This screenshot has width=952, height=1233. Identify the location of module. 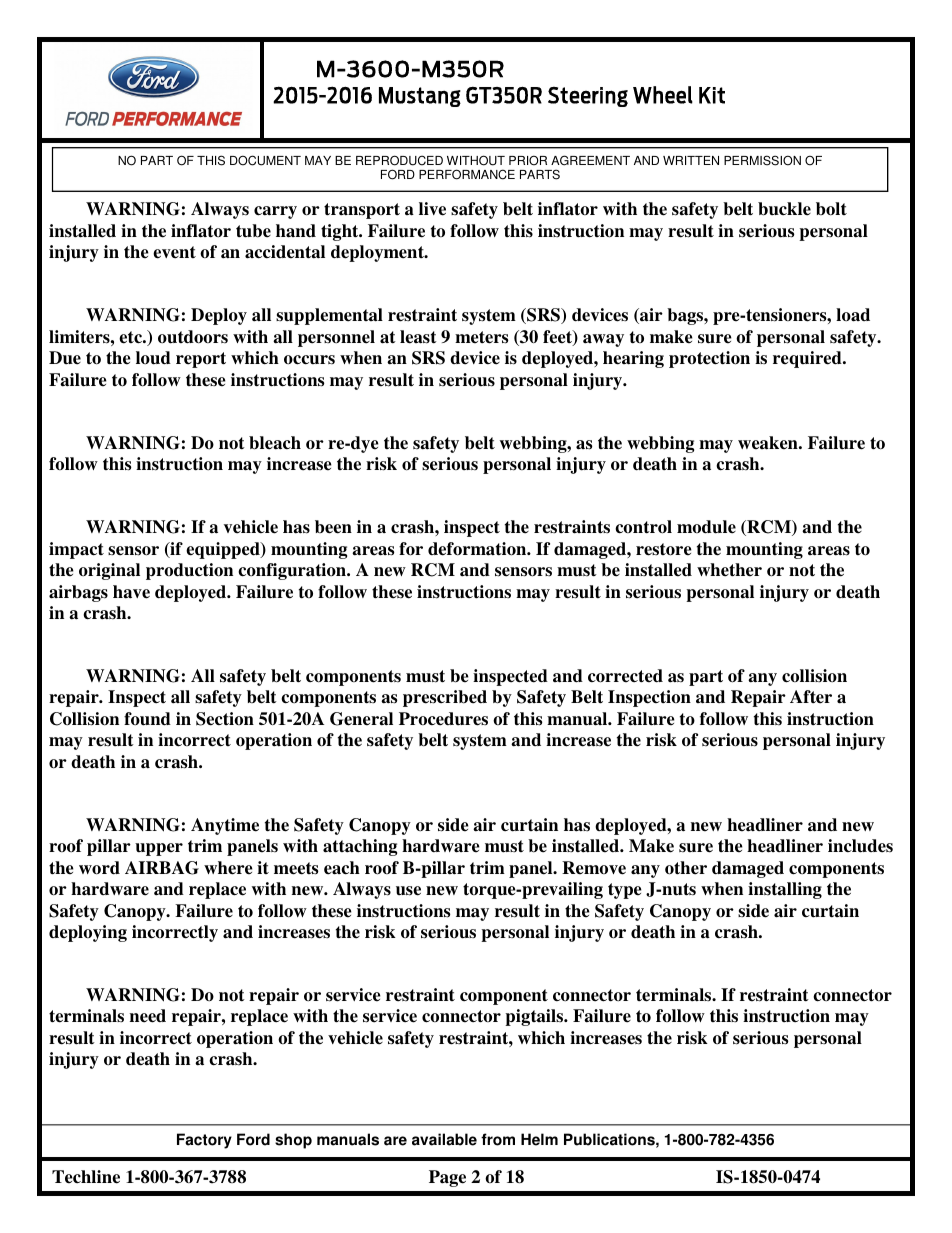
(706, 527).
